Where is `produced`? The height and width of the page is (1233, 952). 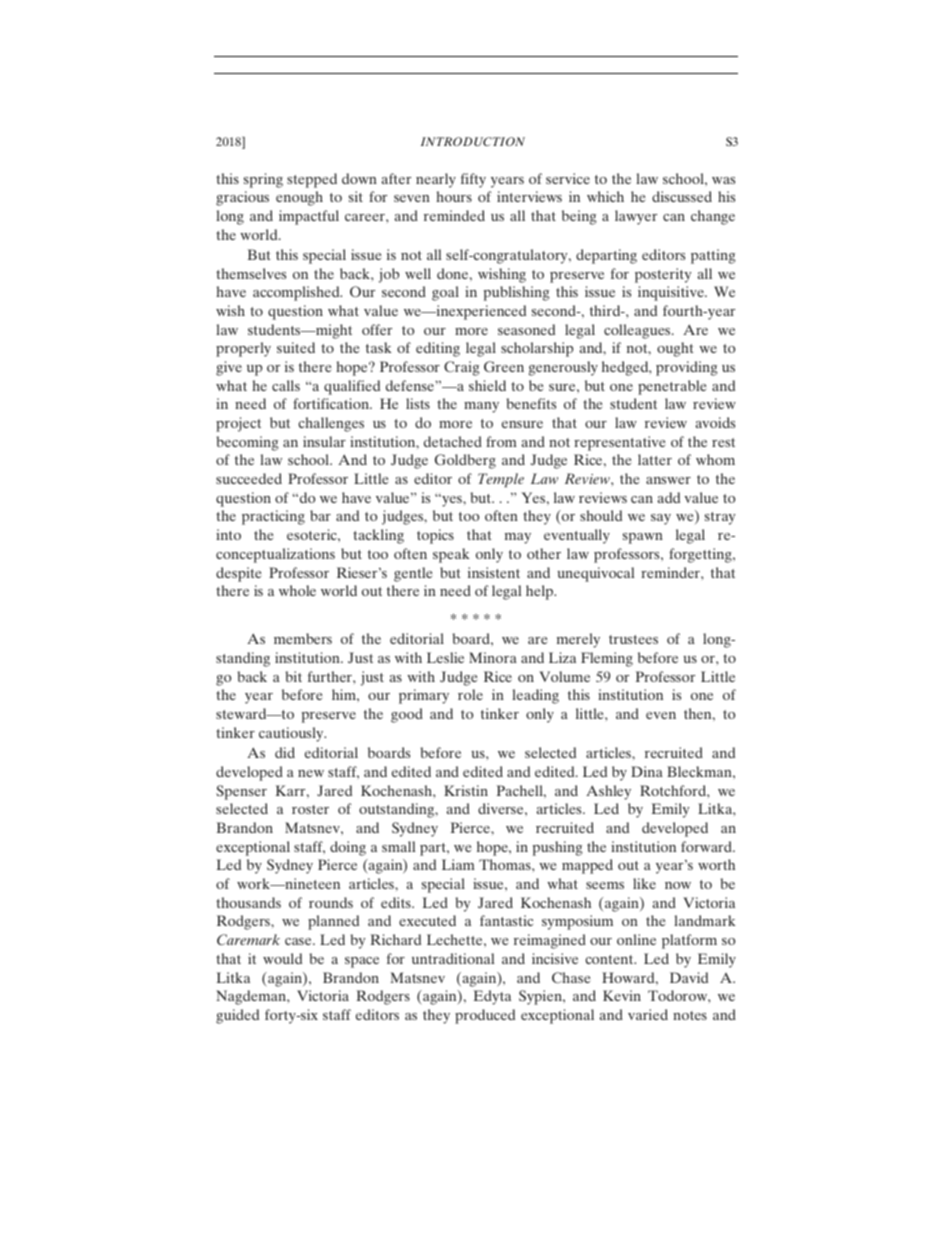
produced is located at coordinates (485, 1016).
